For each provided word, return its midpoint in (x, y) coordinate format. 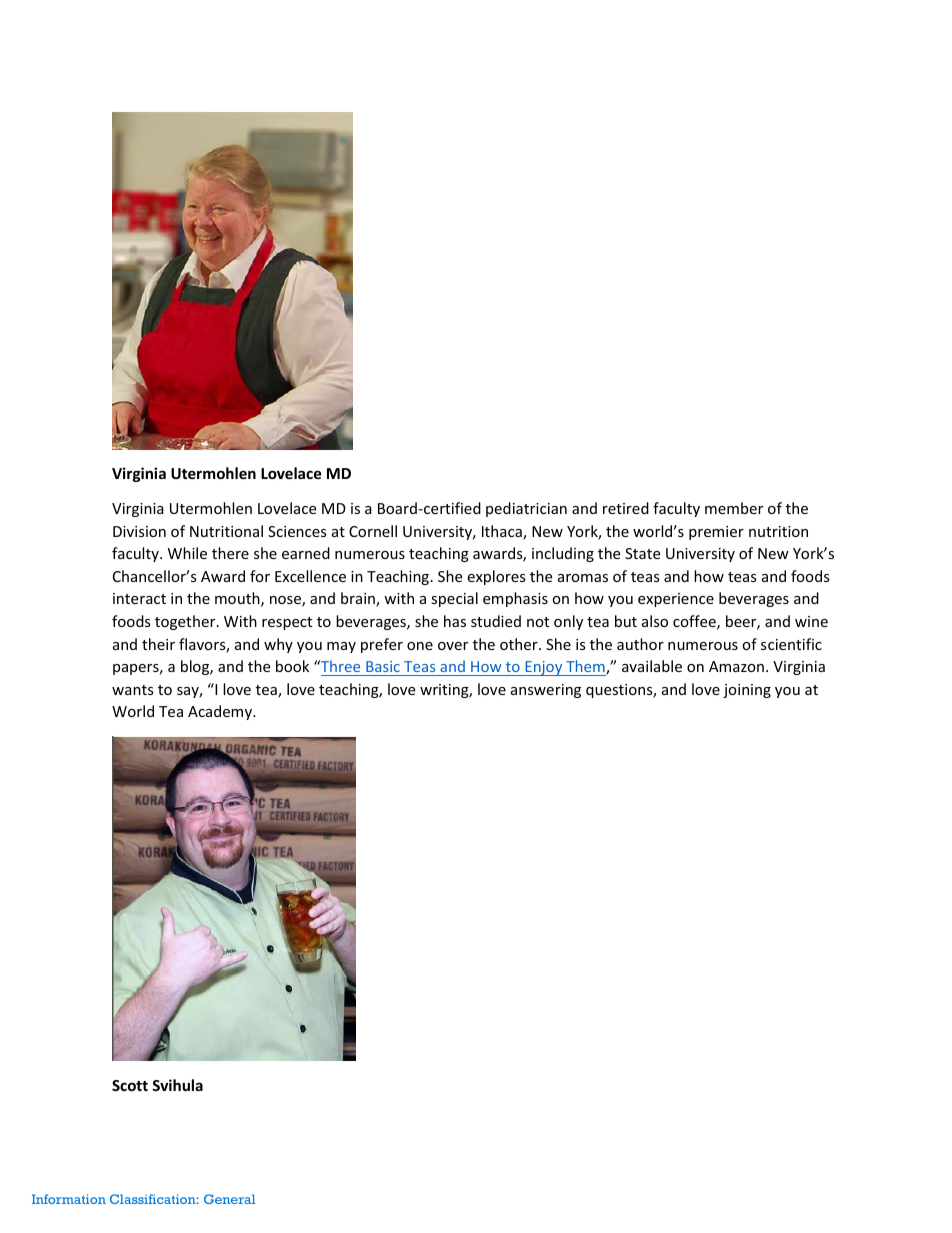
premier (716, 533)
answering (546, 691)
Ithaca (503, 532)
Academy (221, 712)
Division (139, 531)
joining (747, 691)
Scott (130, 1085)
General (229, 1199)
